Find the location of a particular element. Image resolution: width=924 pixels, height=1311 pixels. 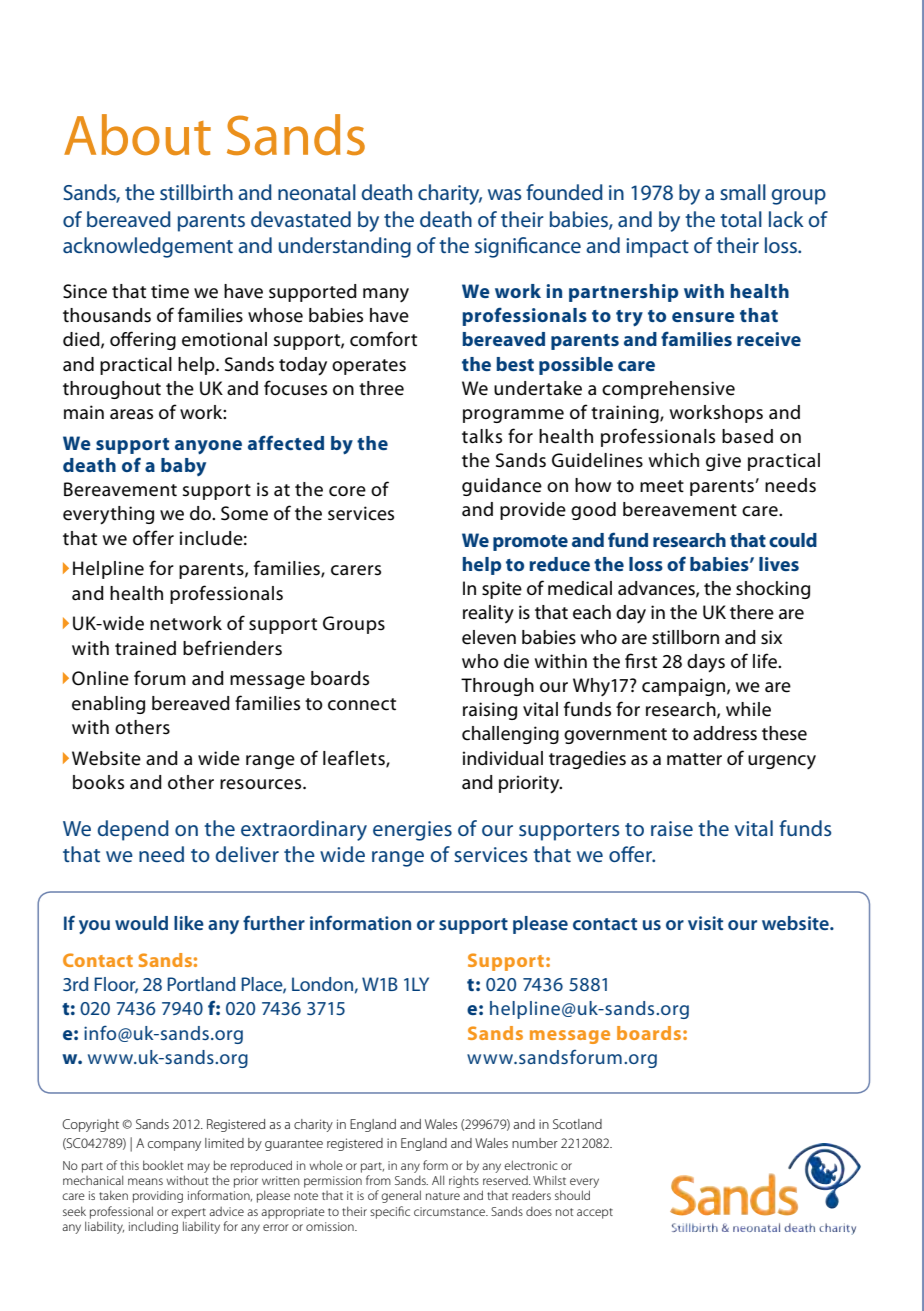

nature is located at coordinates (443, 1196).
